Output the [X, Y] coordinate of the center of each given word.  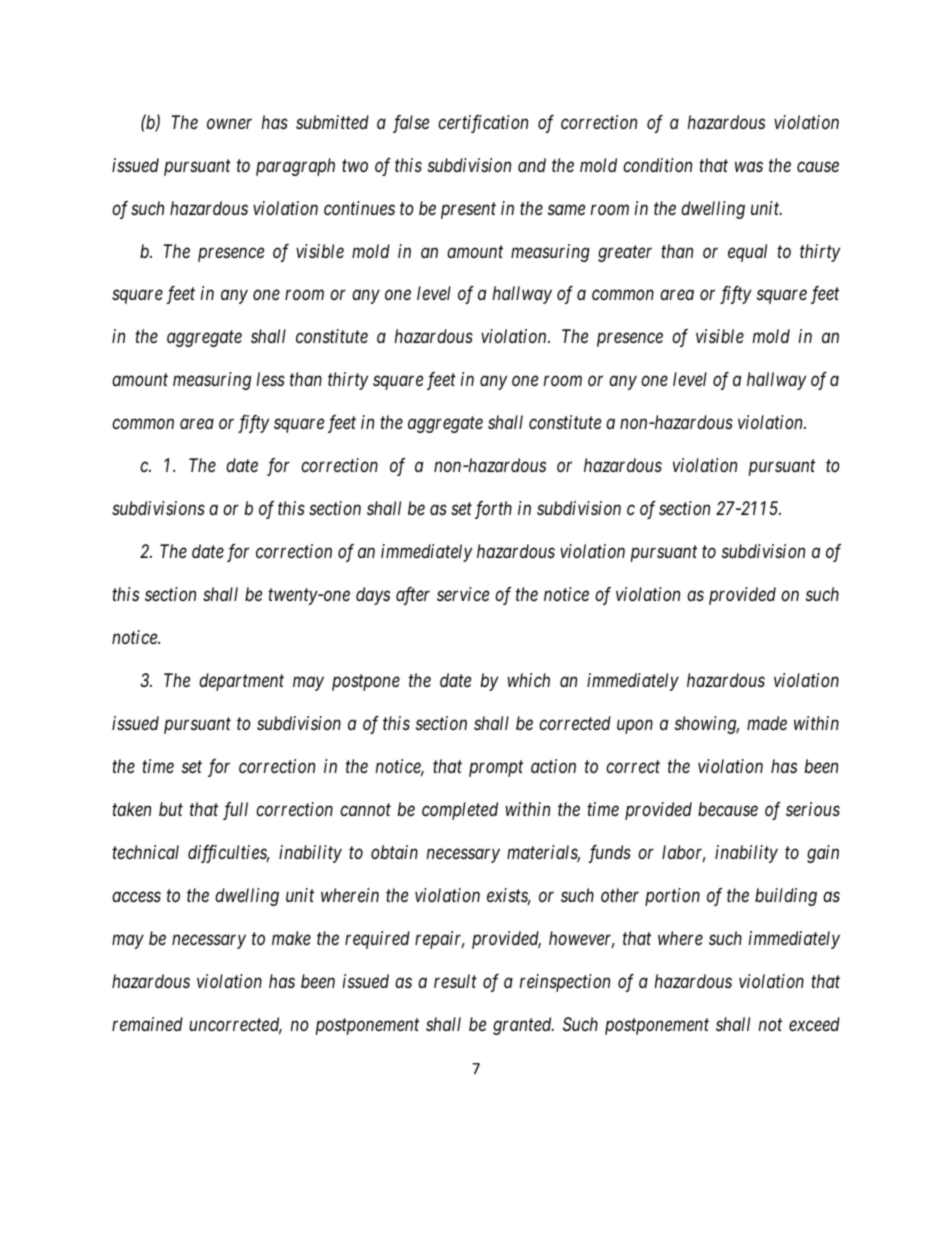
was [749, 166]
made [767, 723]
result [455, 981]
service [463, 594]
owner [229, 123]
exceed [814, 1024]
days [373, 596]
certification [483, 124]
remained [147, 1024]
